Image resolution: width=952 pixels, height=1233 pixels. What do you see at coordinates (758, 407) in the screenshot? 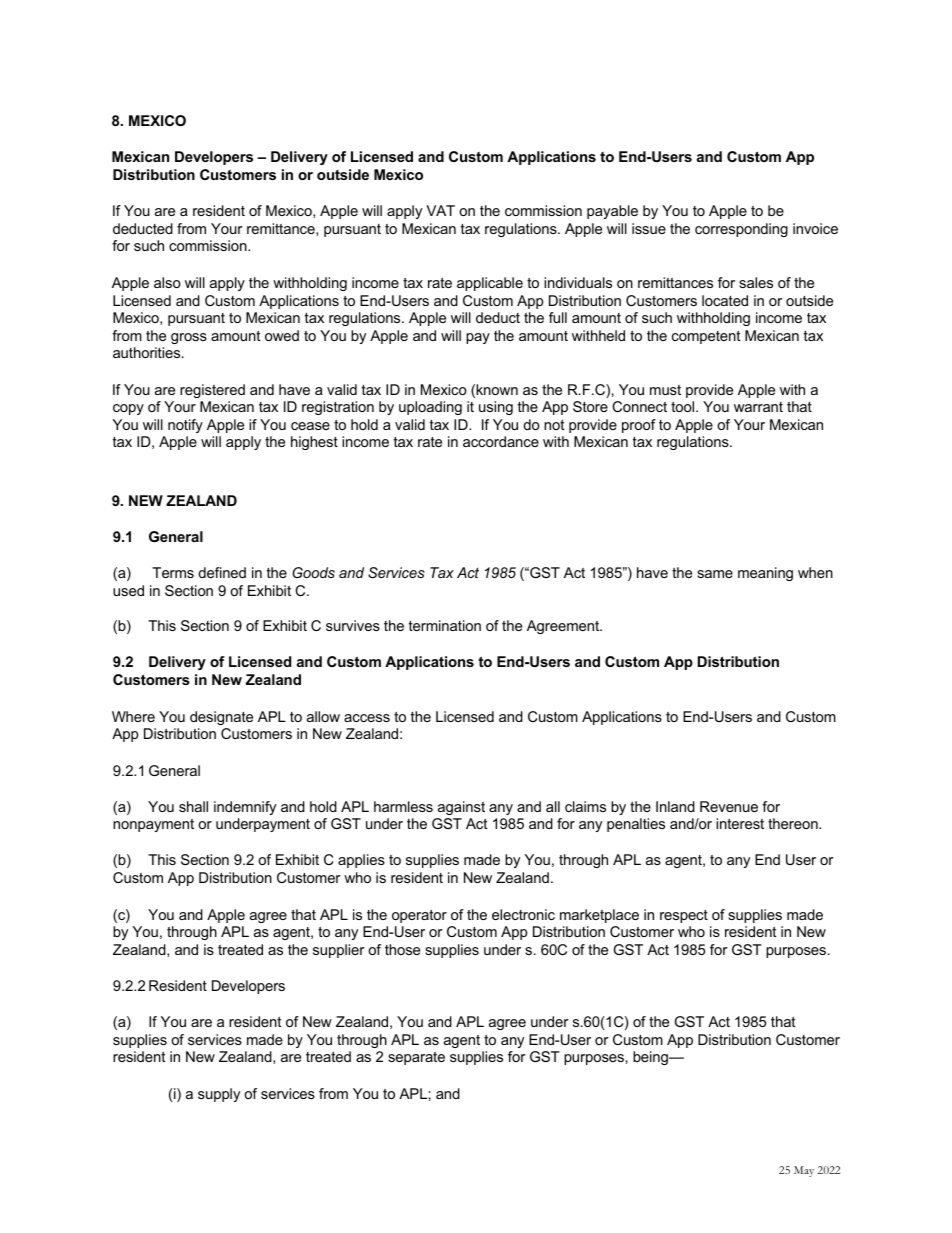
I see `warrant` at bounding box center [758, 407].
